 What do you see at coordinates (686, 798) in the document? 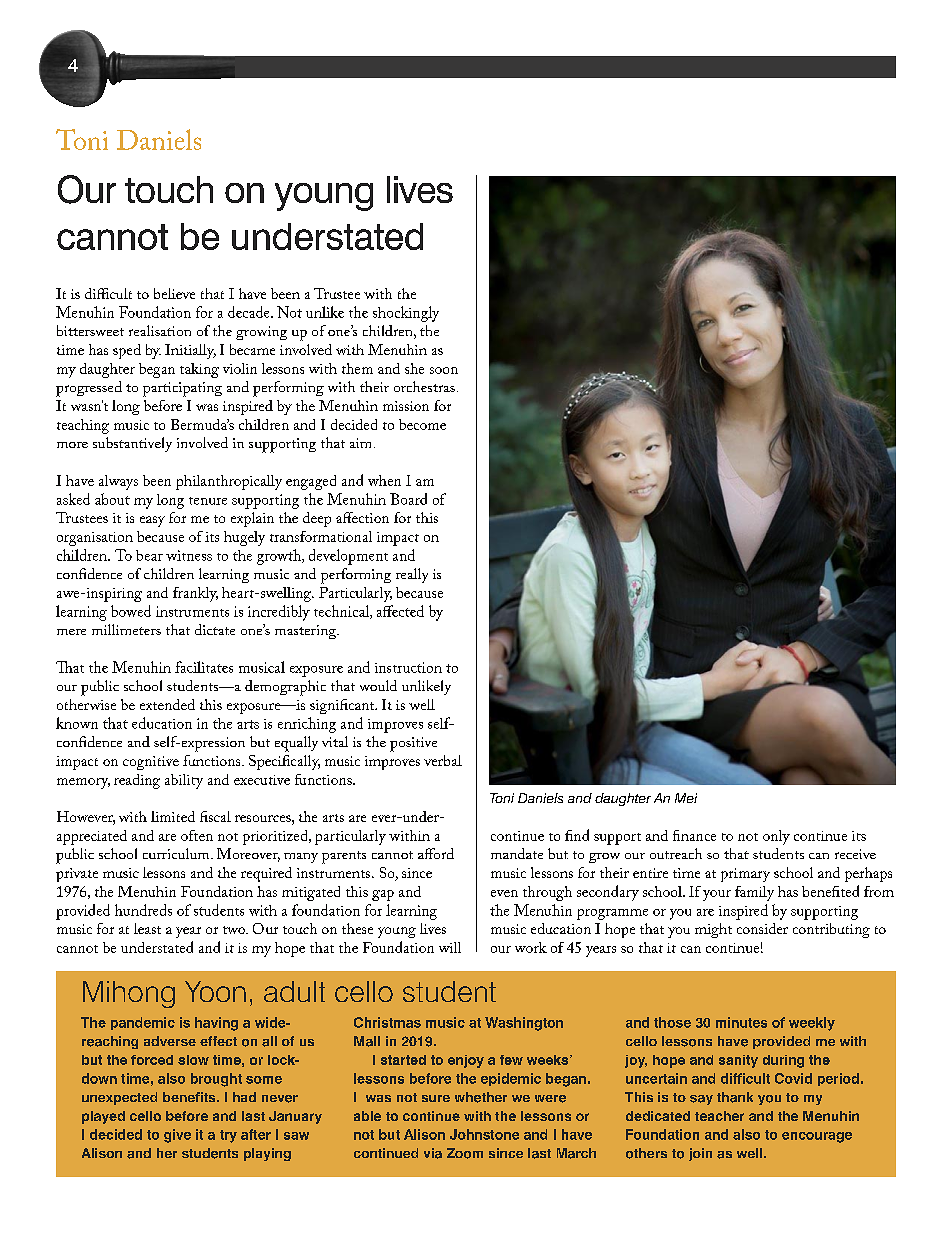
I see `Mei` at bounding box center [686, 798].
